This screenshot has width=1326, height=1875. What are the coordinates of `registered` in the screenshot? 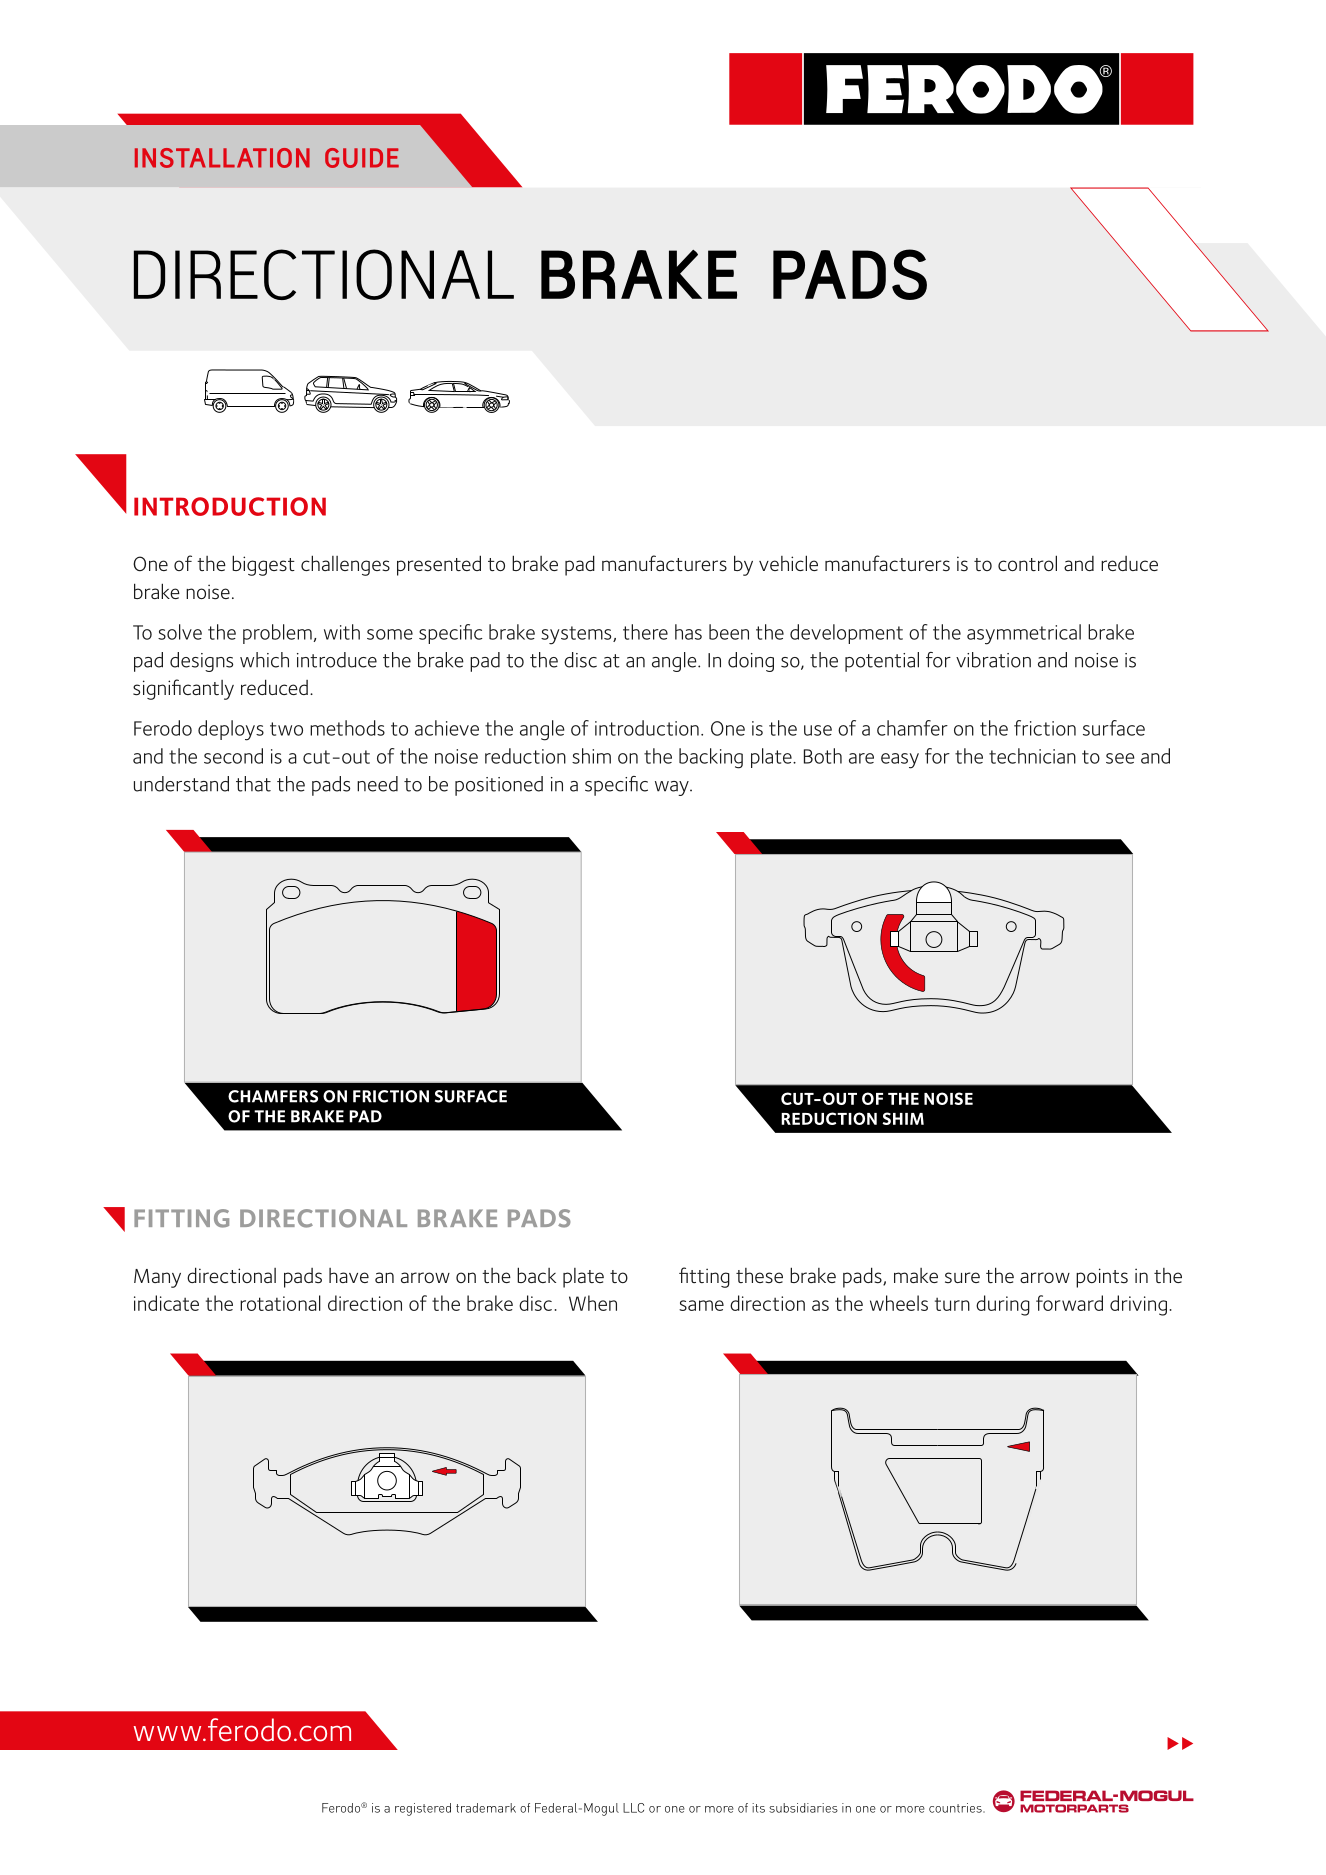 It's located at (423, 1809).
